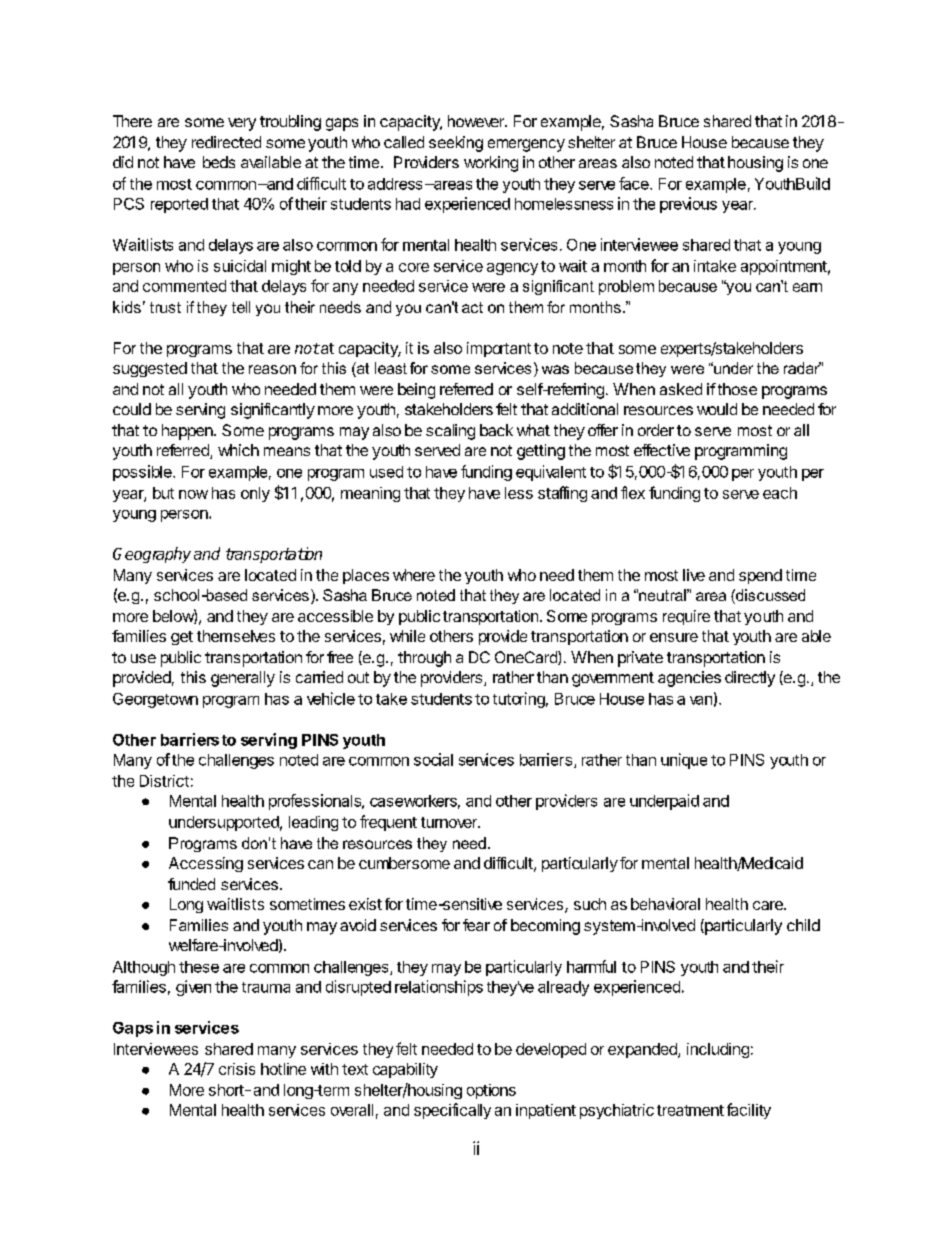  Describe the element at coordinates (243, 679) in the document. I see `generally` at that location.
